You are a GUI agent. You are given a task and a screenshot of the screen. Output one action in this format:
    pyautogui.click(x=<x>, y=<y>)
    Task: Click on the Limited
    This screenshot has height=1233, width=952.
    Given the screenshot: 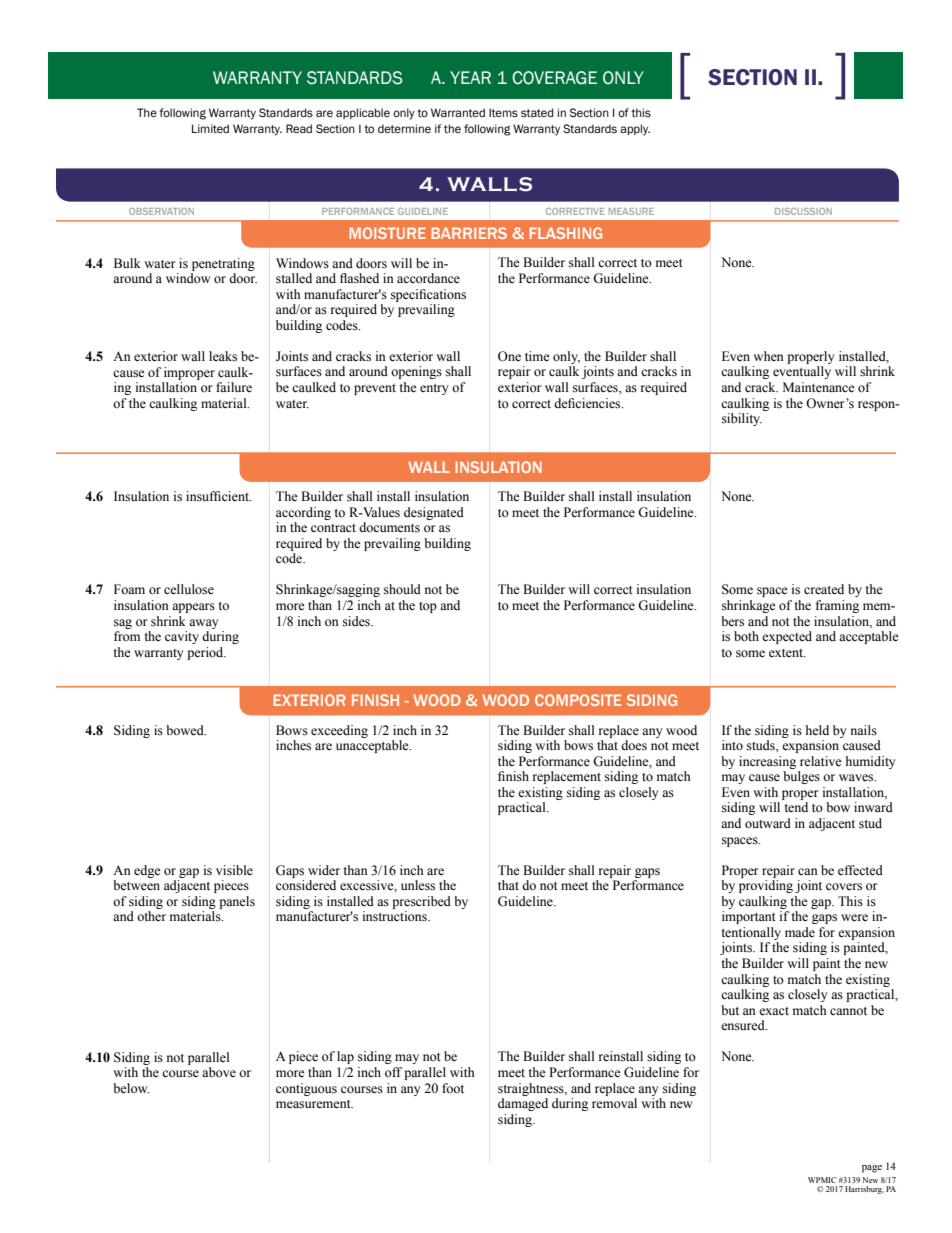 What is the action you would take?
    pyautogui.click(x=210, y=128)
